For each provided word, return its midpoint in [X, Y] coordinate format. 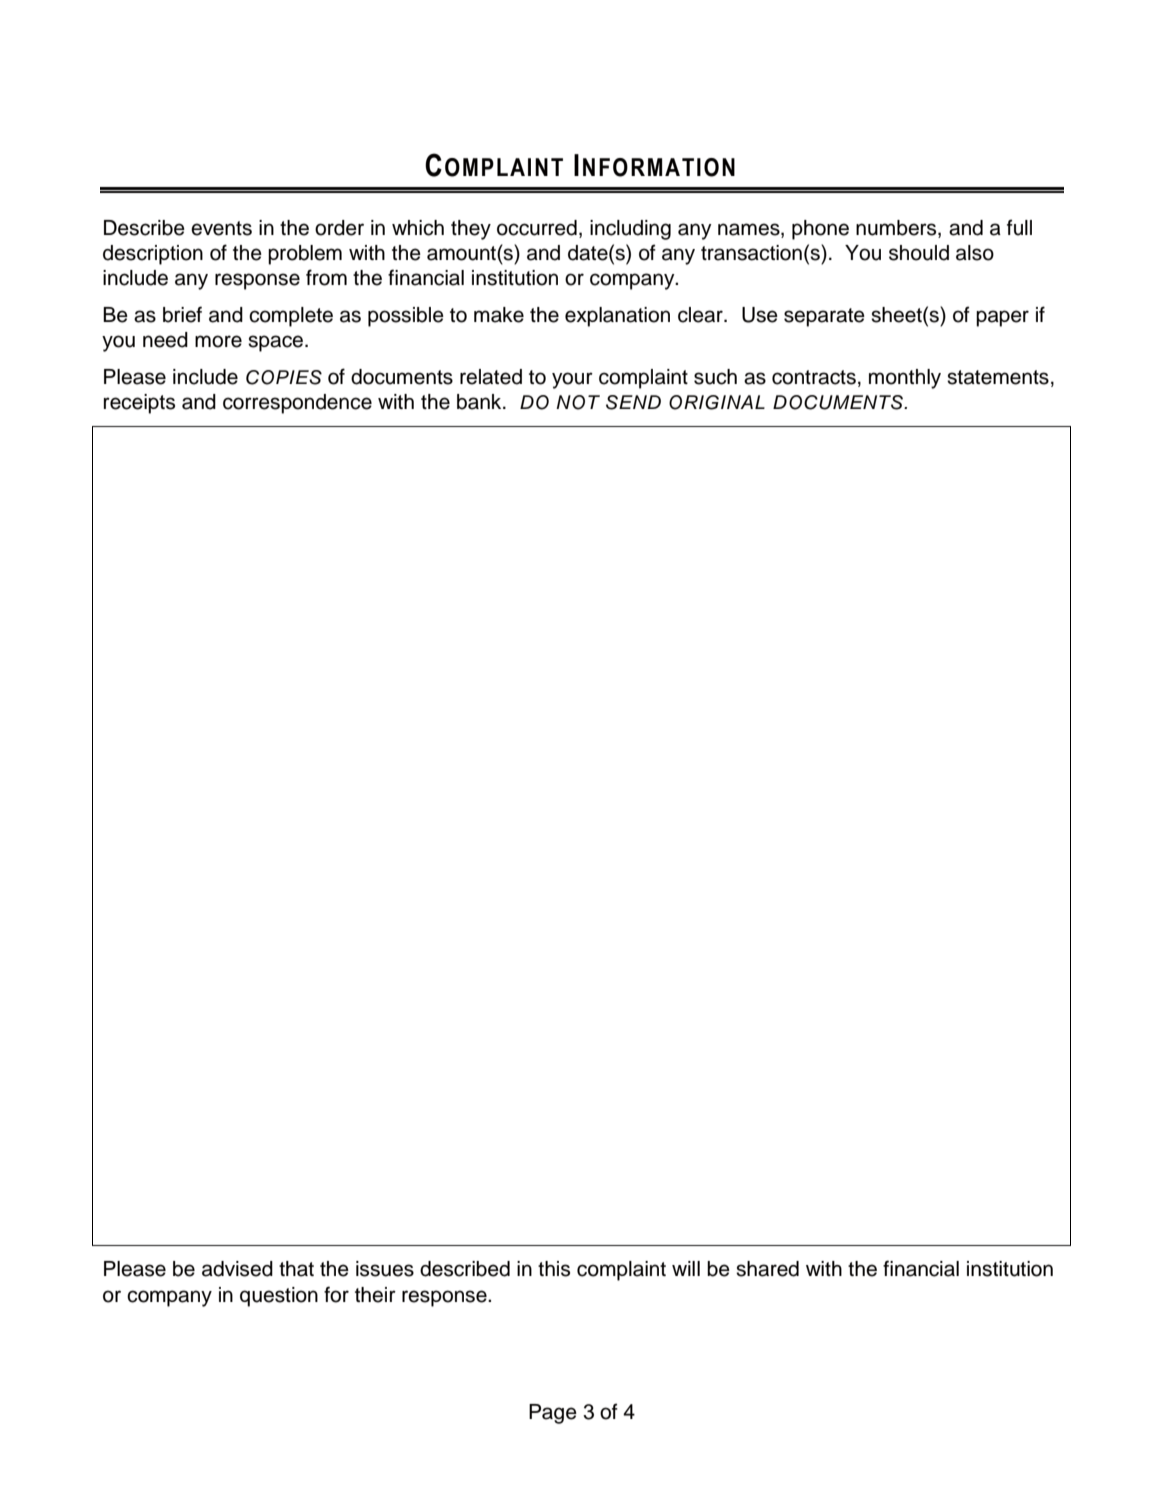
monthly [905, 379]
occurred [537, 228]
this [554, 1269]
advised [237, 1269]
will [686, 1268]
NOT [578, 402]
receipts [139, 404]
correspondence [297, 404]
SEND [633, 402]
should [919, 253]
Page [553, 1414]
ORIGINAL [717, 402]
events [221, 228]
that [296, 1269]
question [279, 1297]
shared [767, 1269]
